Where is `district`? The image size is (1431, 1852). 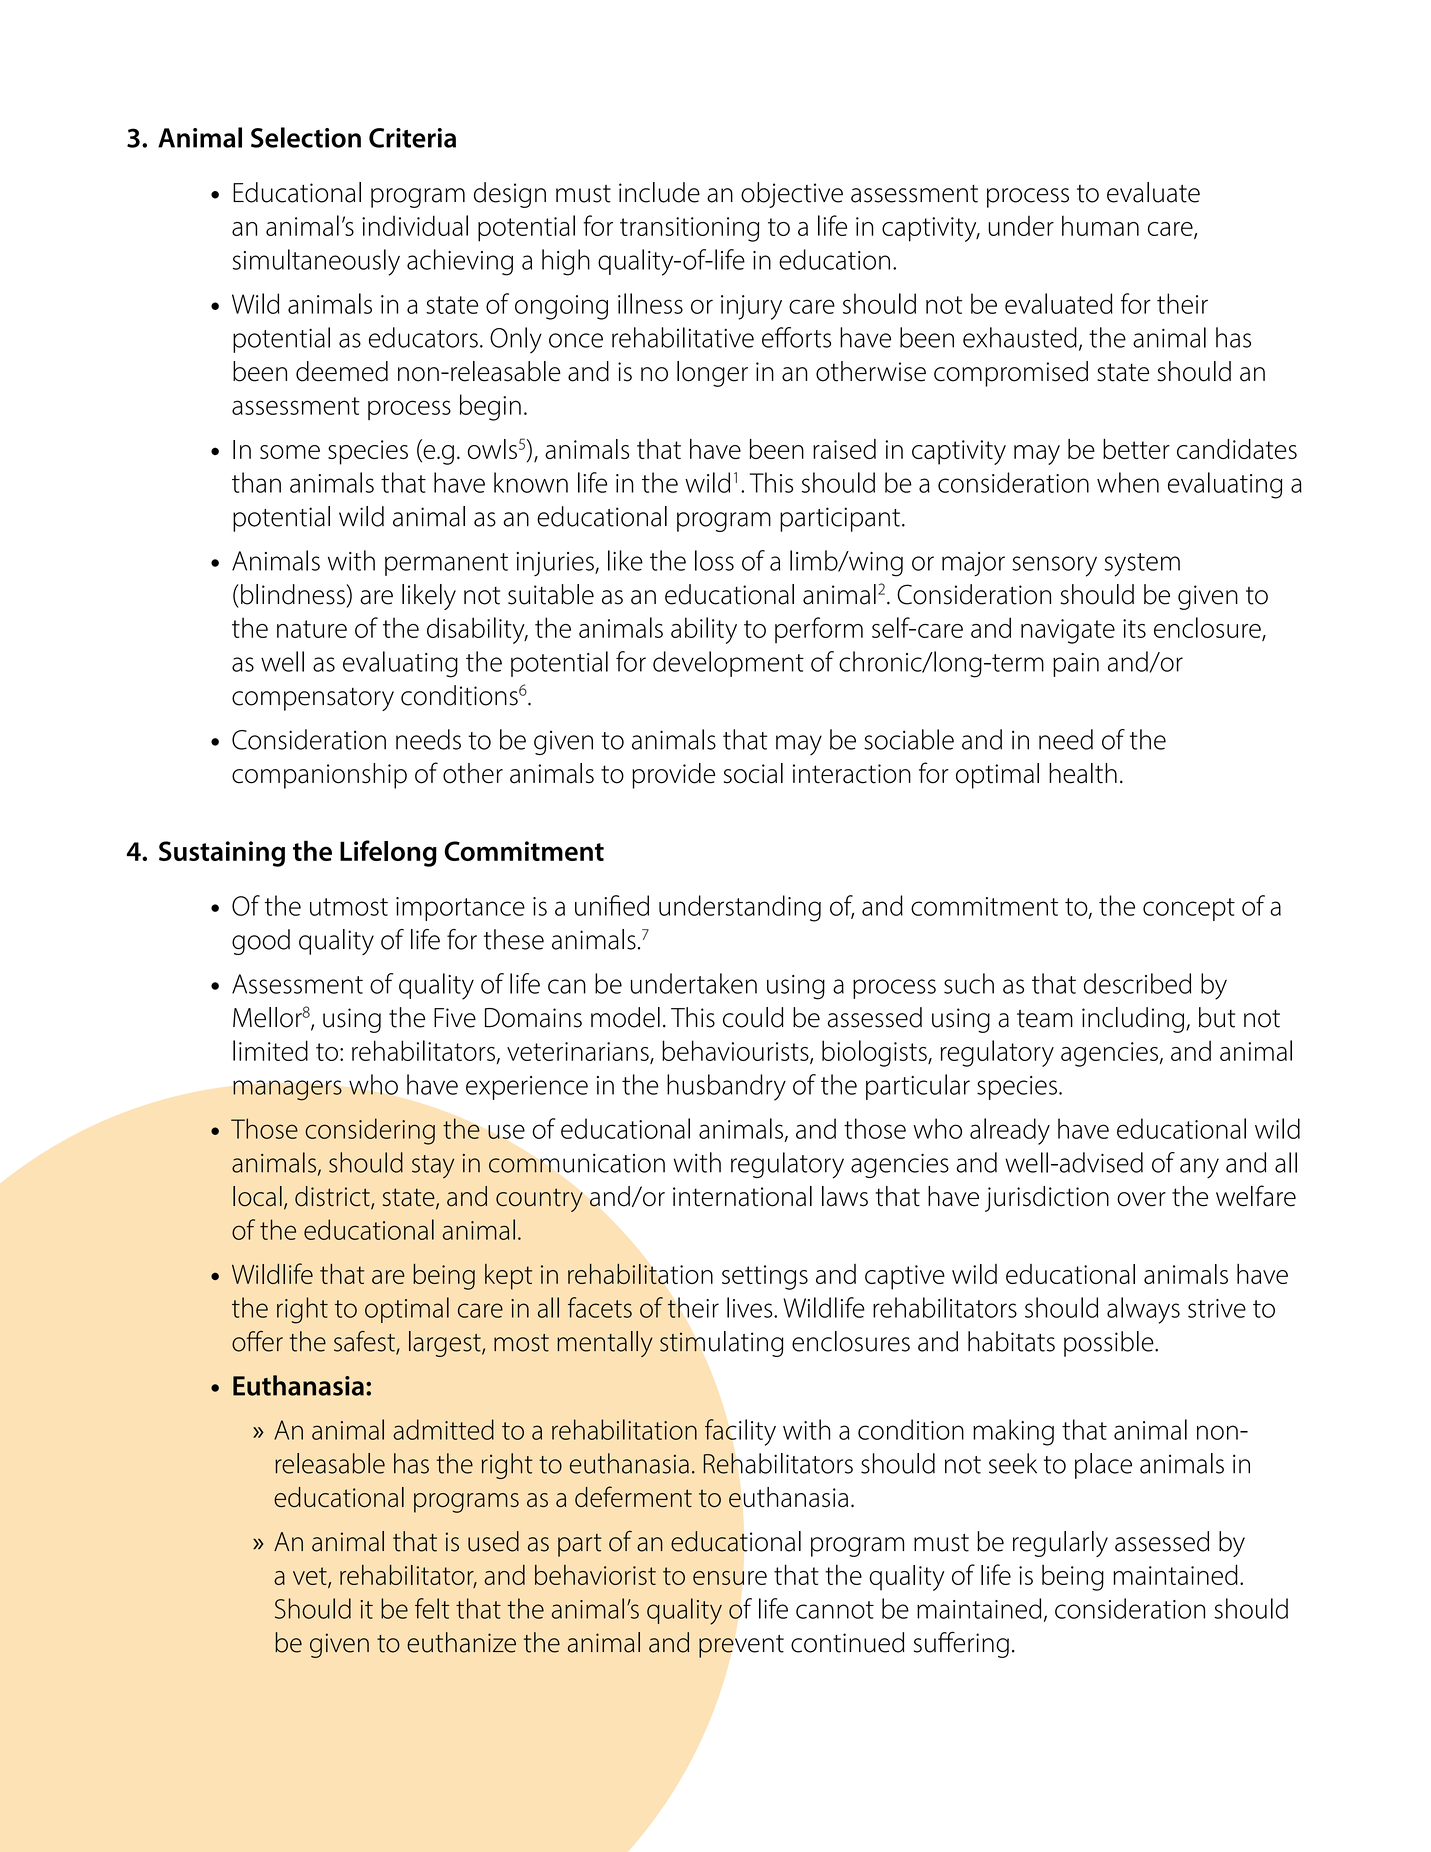 district is located at coordinates (333, 1197).
